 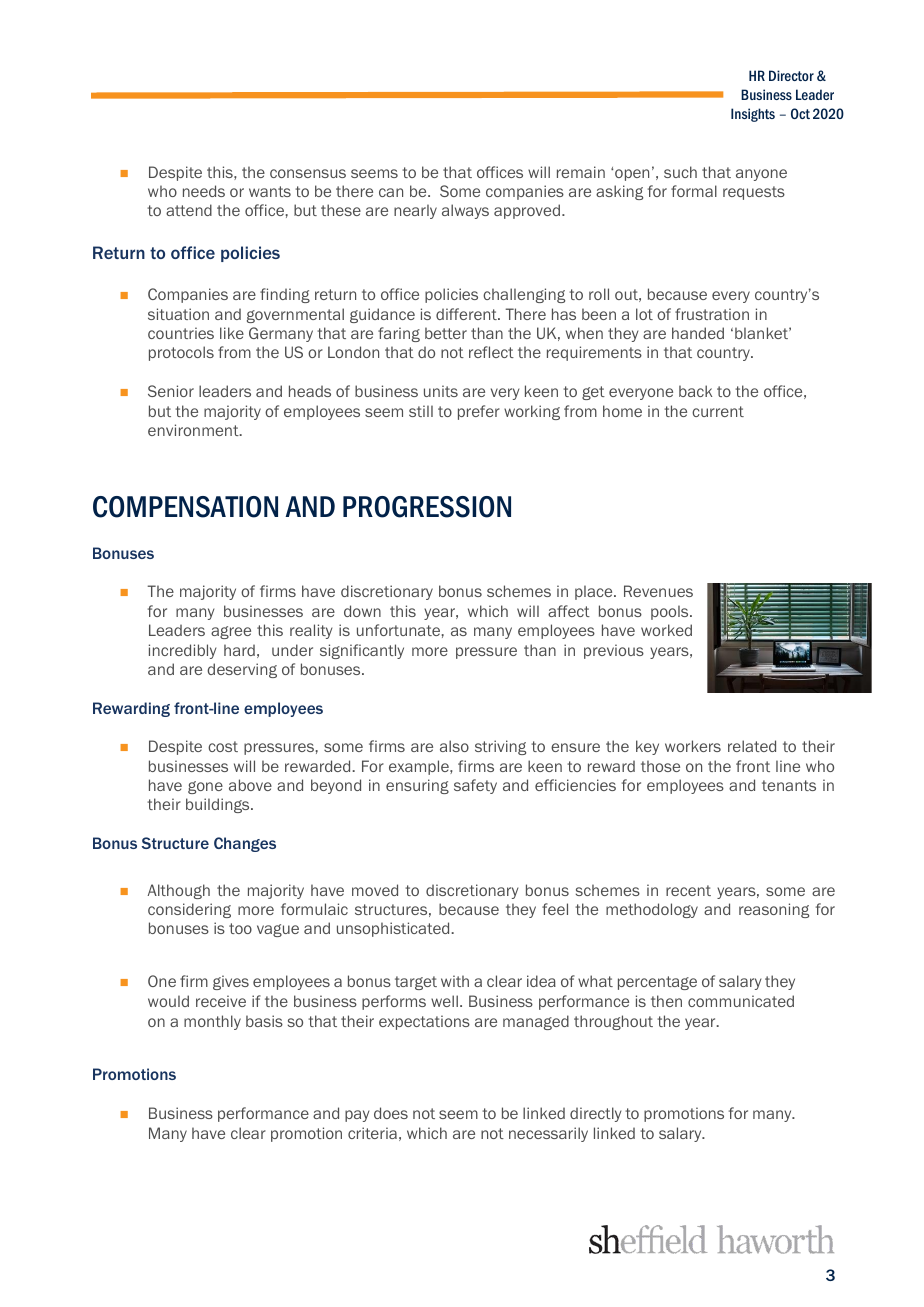 I want to click on basis, so click(x=264, y=1021).
